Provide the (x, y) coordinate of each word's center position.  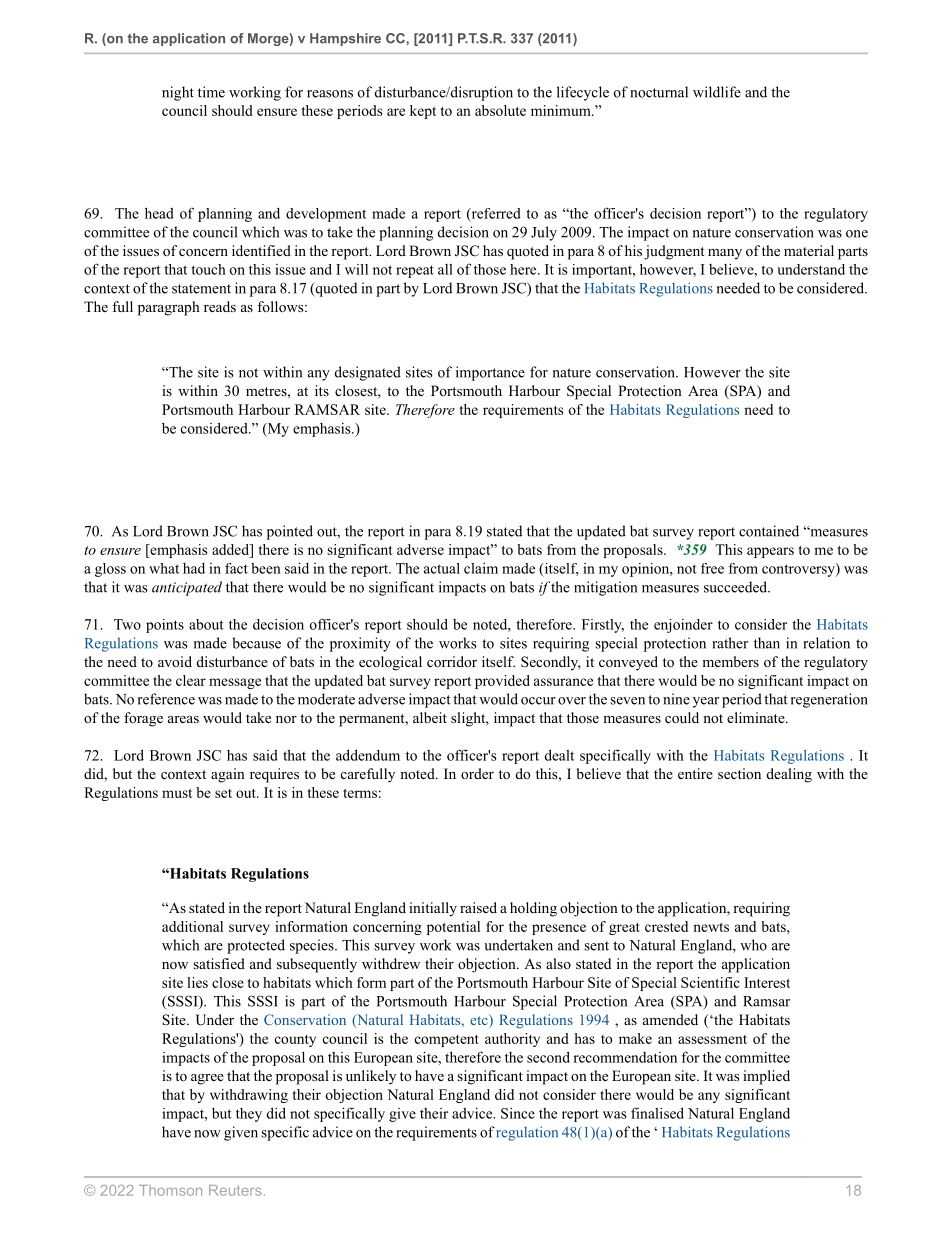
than (767, 643)
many (725, 254)
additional (192, 926)
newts (711, 927)
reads (220, 306)
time (211, 92)
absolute (500, 110)
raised (478, 907)
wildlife (717, 92)
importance (490, 373)
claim (481, 568)
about (206, 624)
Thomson (170, 1190)
